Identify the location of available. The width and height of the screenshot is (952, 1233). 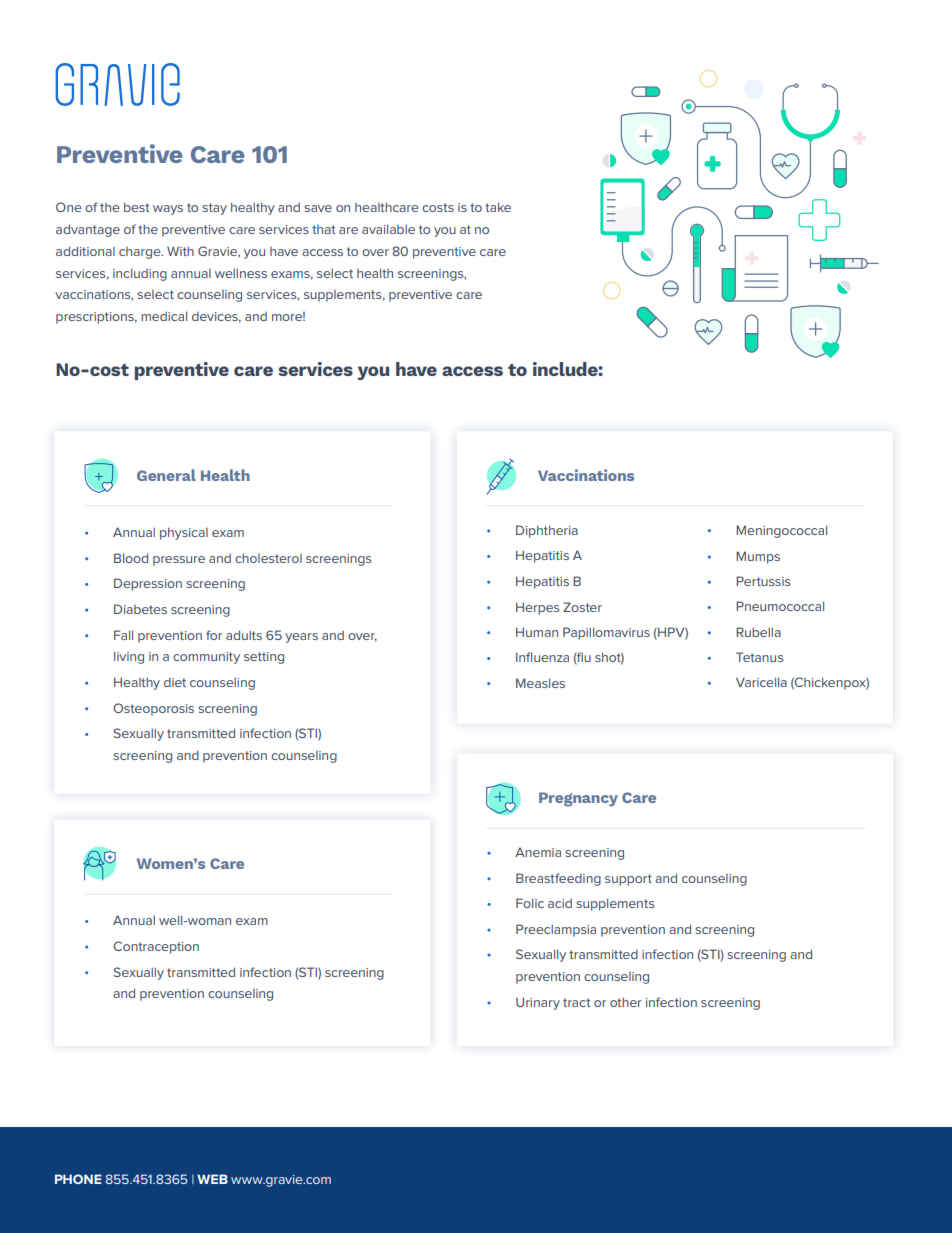
(388, 229).
